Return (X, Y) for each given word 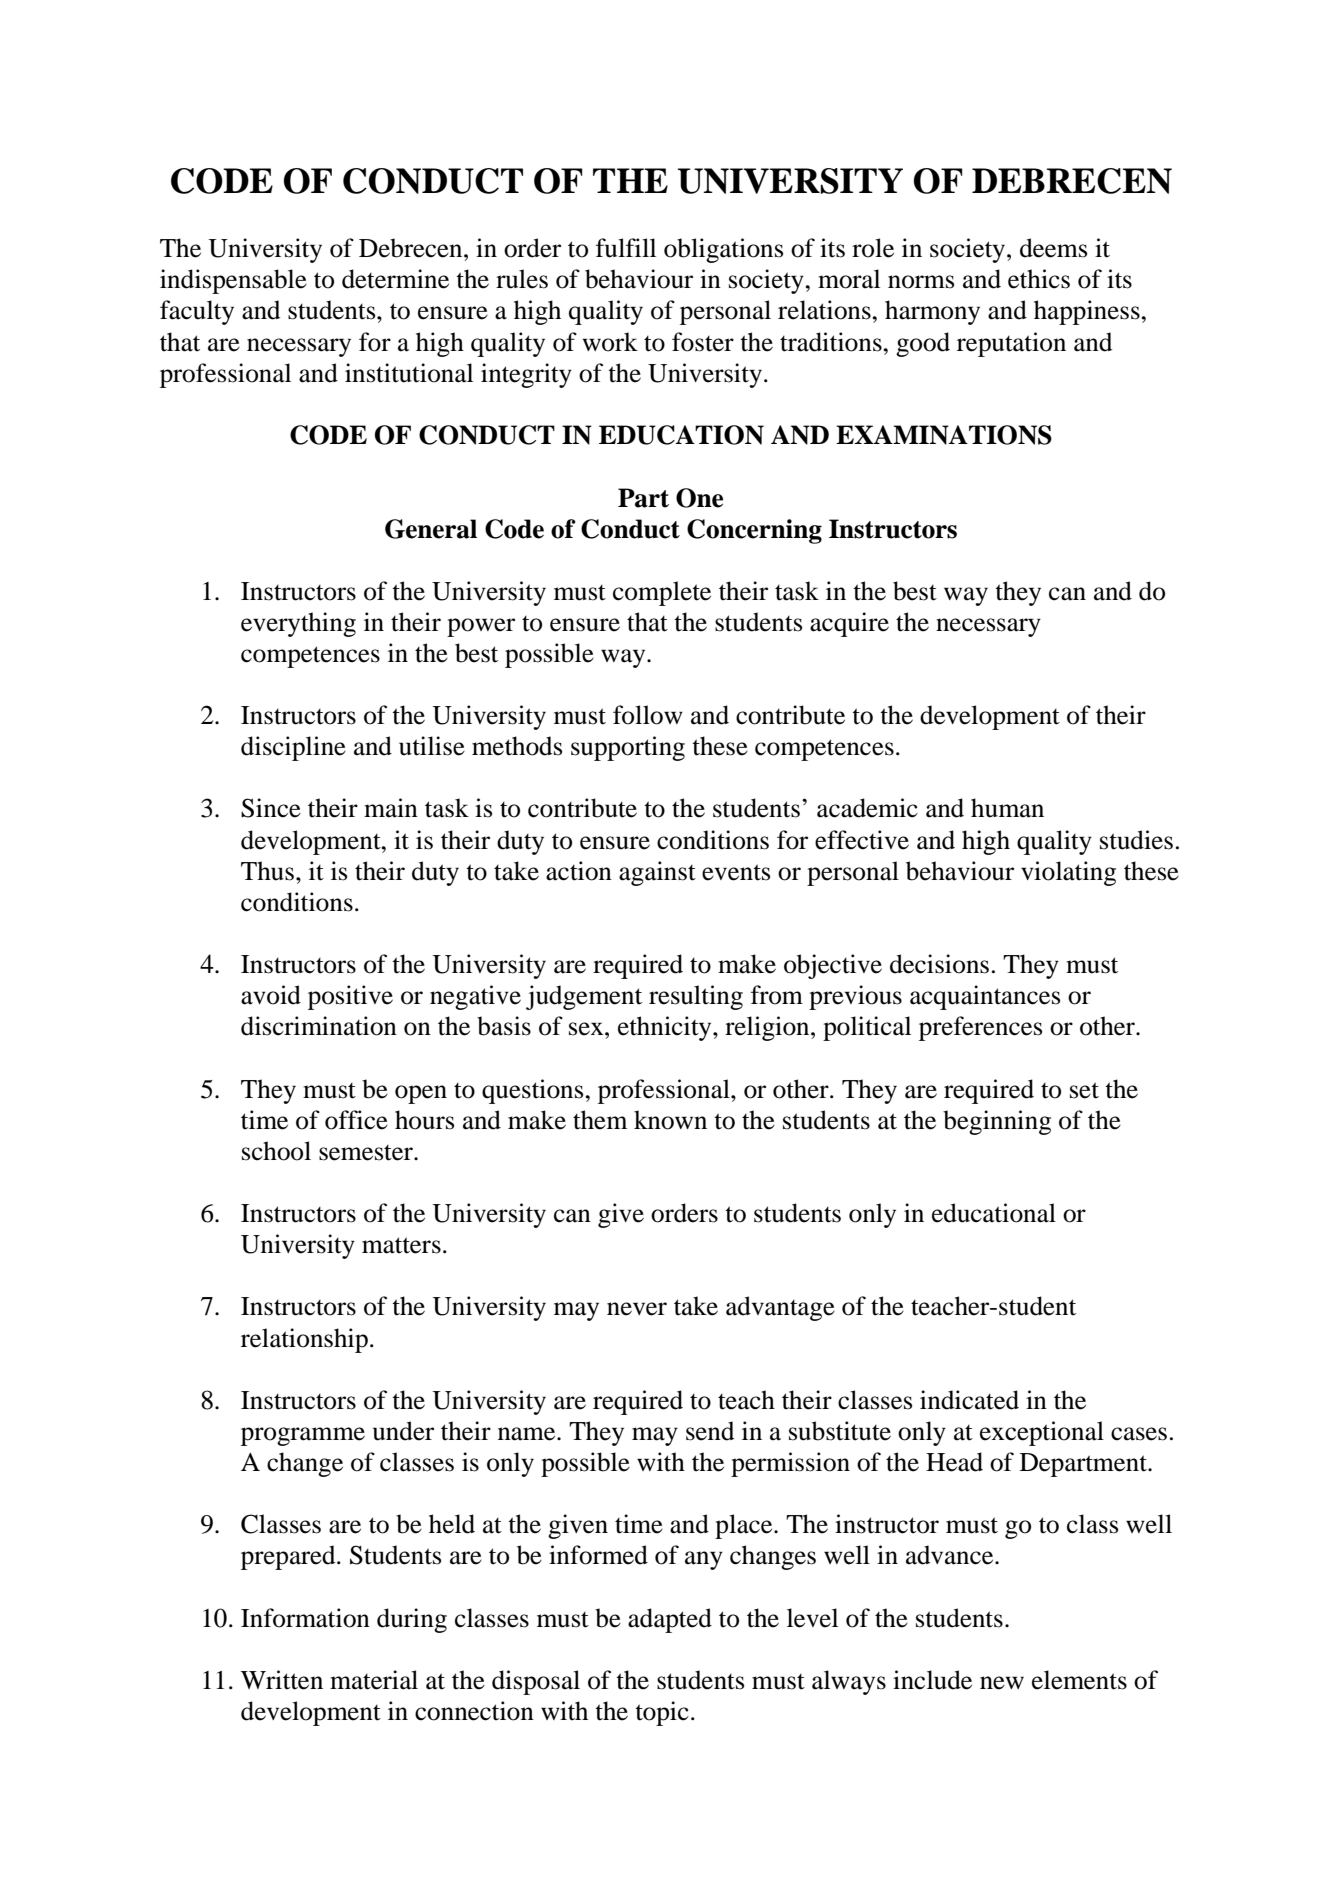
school (276, 1151)
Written (282, 1680)
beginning (997, 1122)
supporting (628, 748)
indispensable (233, 281)
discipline (293, 748)
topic (662, 1713)
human (1007, 808)
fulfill (626, 248)
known (670, 1120)
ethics (1039, 279)
